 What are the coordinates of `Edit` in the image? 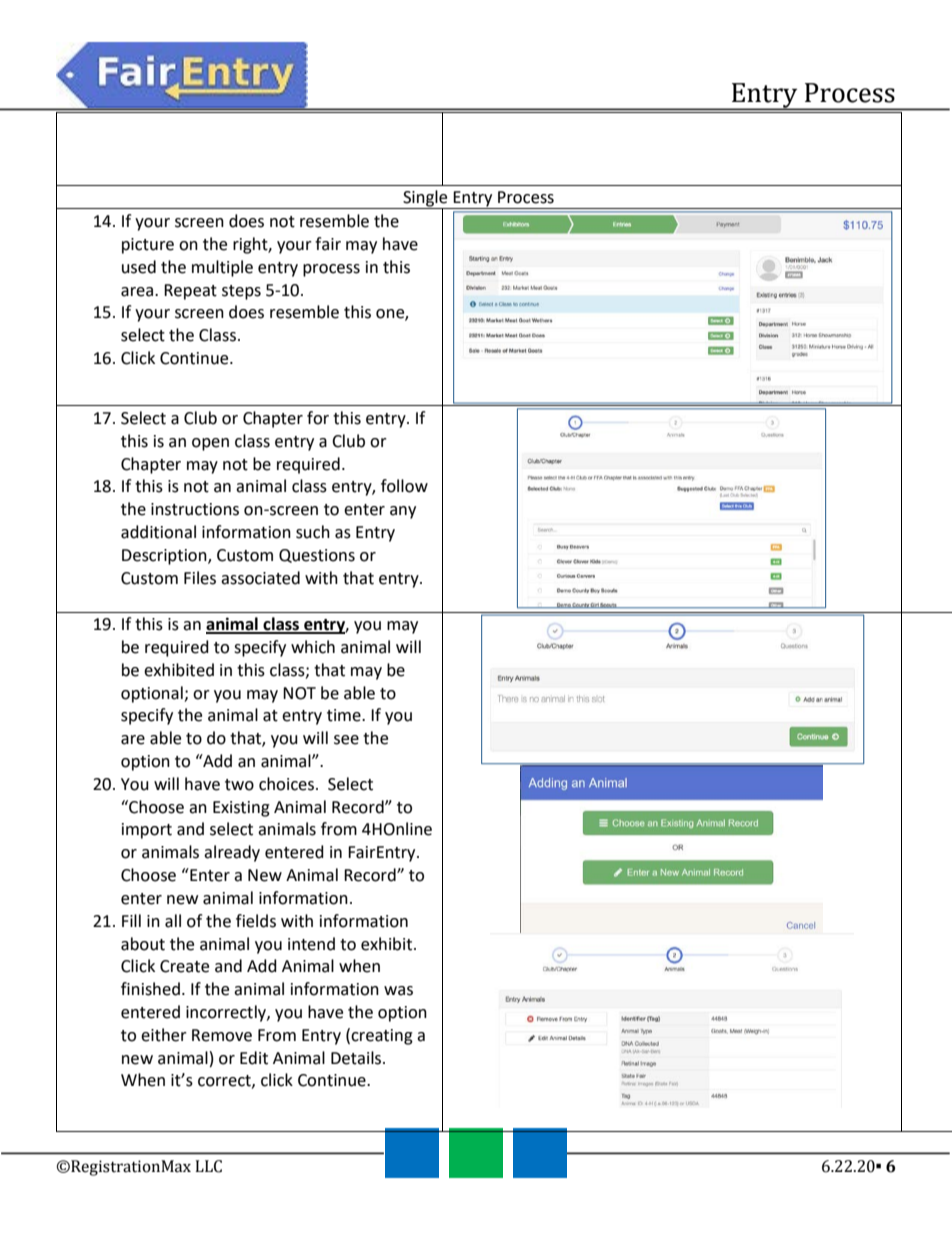 It's located at (254, 1058).
